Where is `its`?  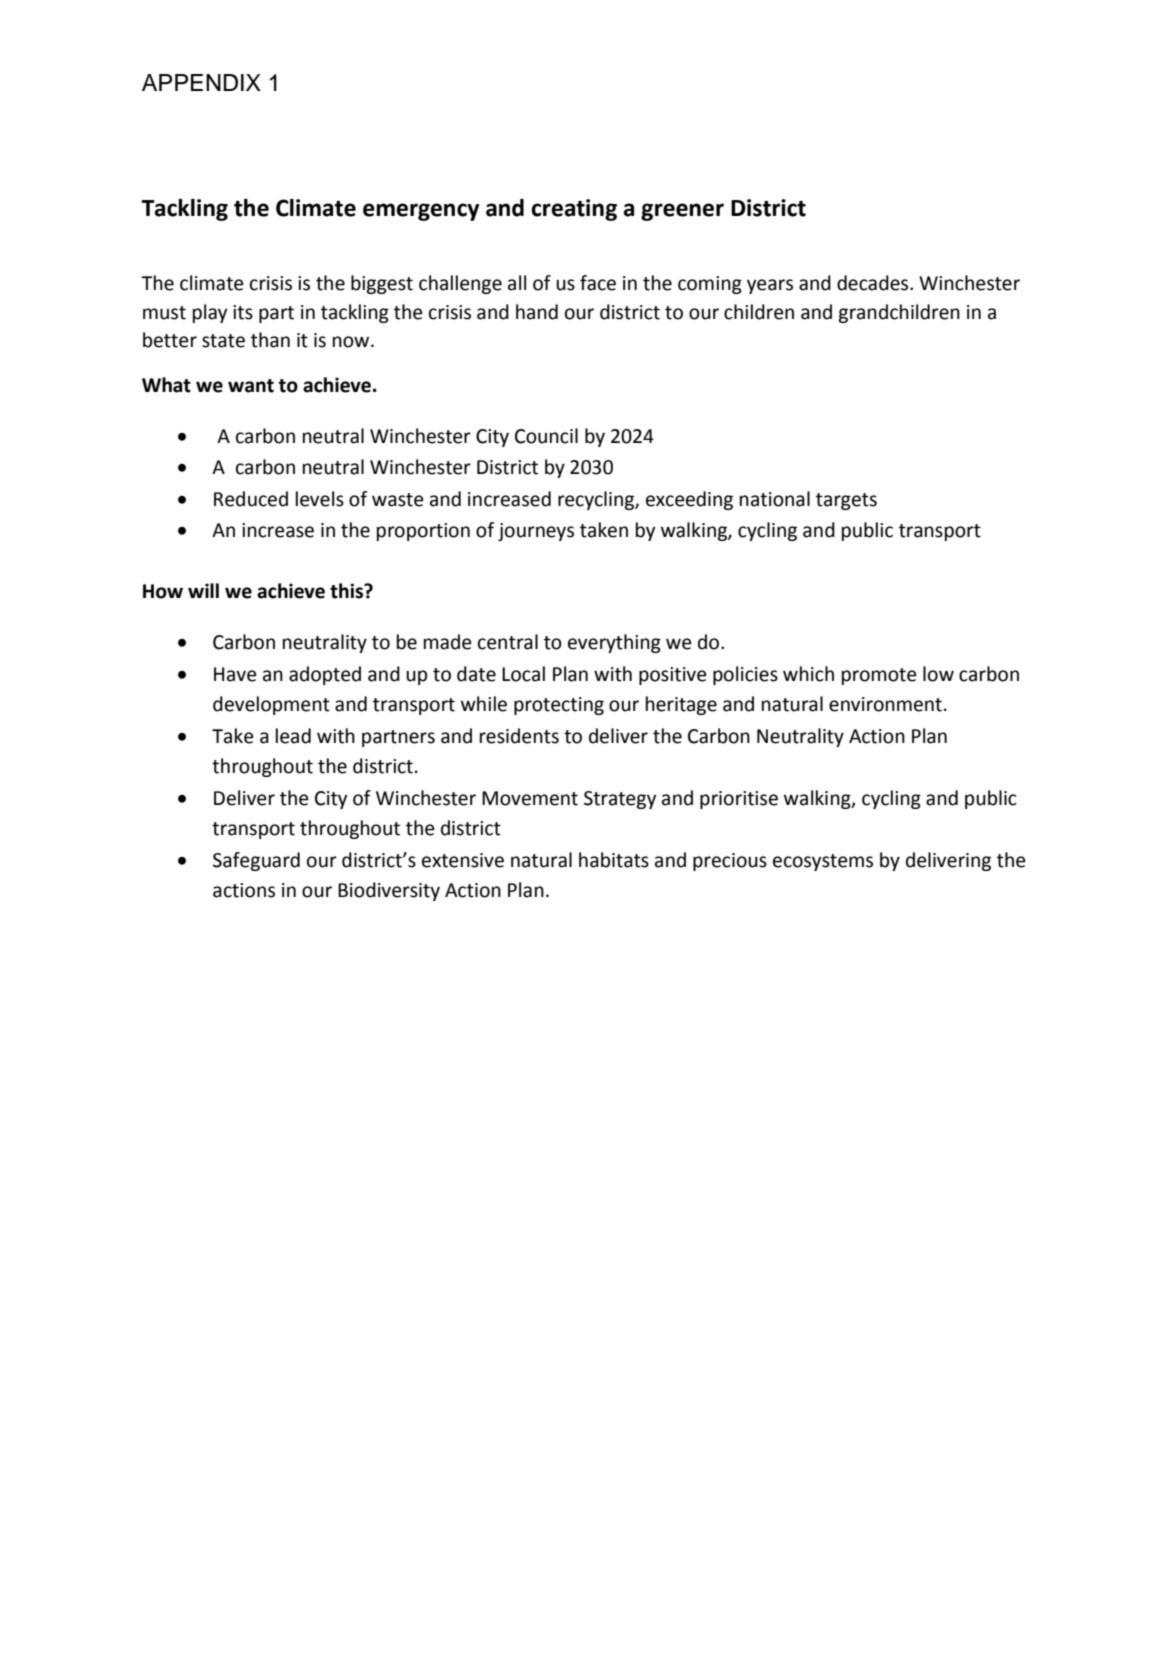 its is located at coordinates (243, 312).
